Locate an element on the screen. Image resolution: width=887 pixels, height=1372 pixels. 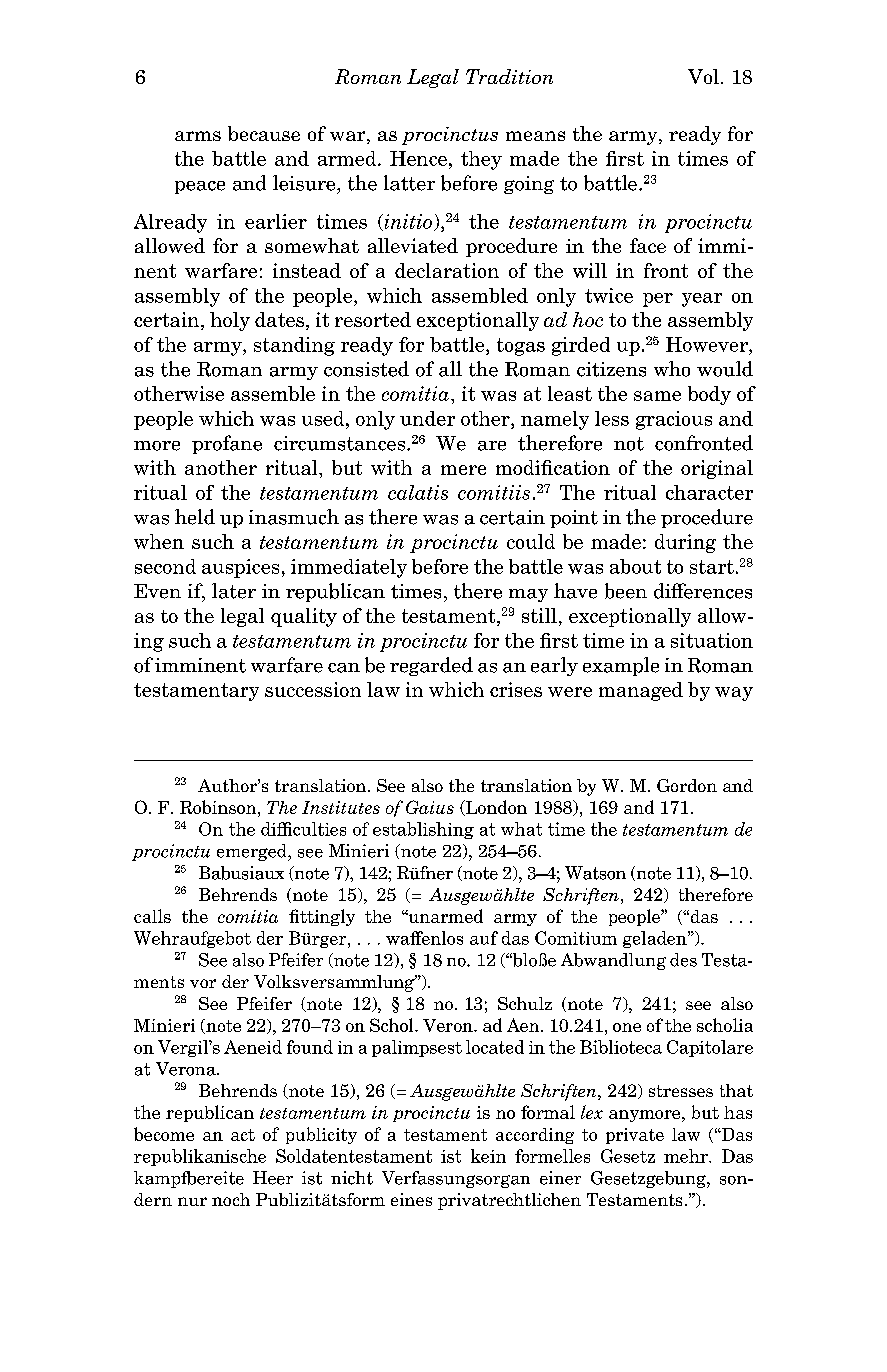
kein is located at coordinates (488, 1156).
